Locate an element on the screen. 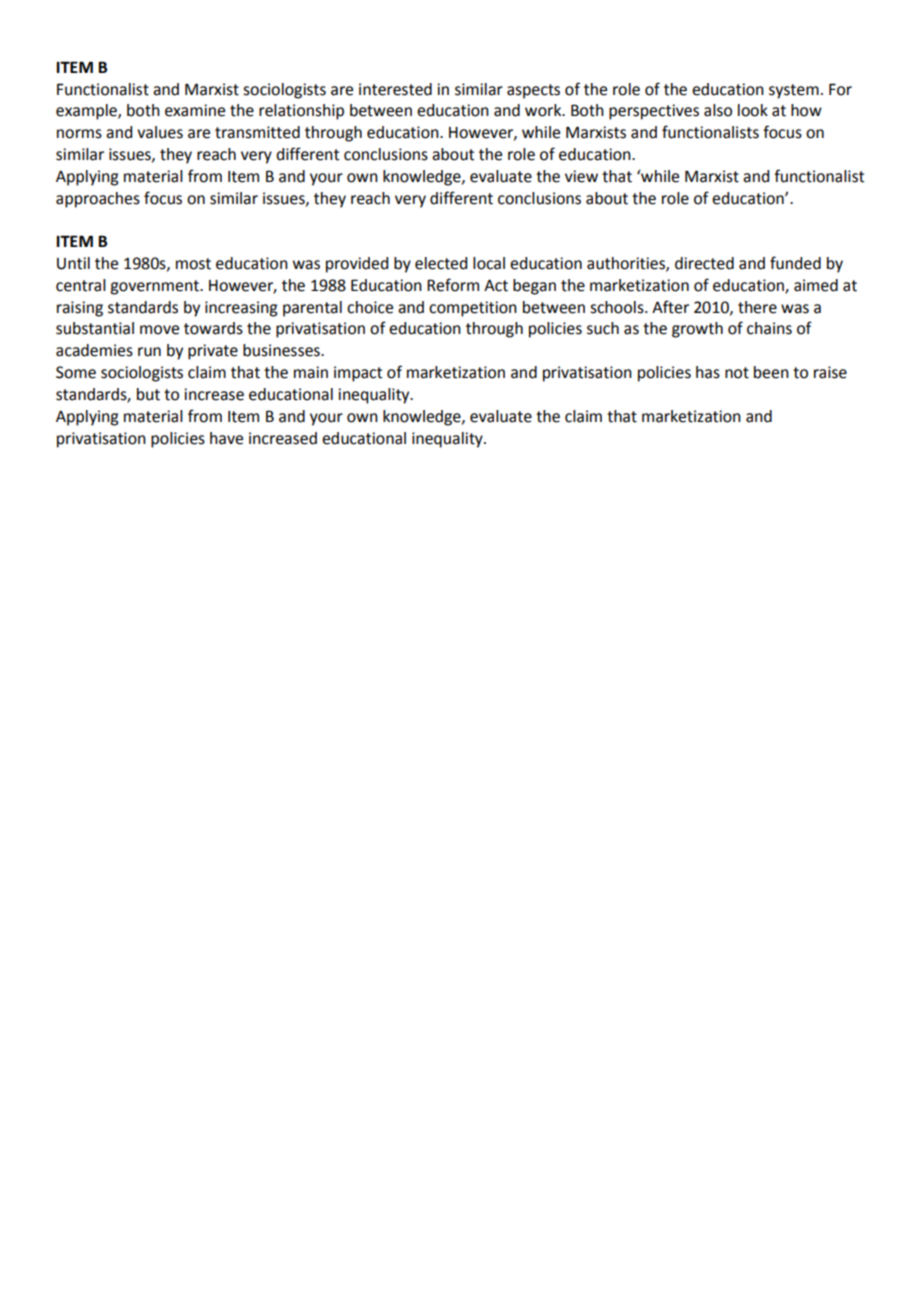 The width and height of the screenshot is (924, 1308). elected is located at coordinates (441, 263).
